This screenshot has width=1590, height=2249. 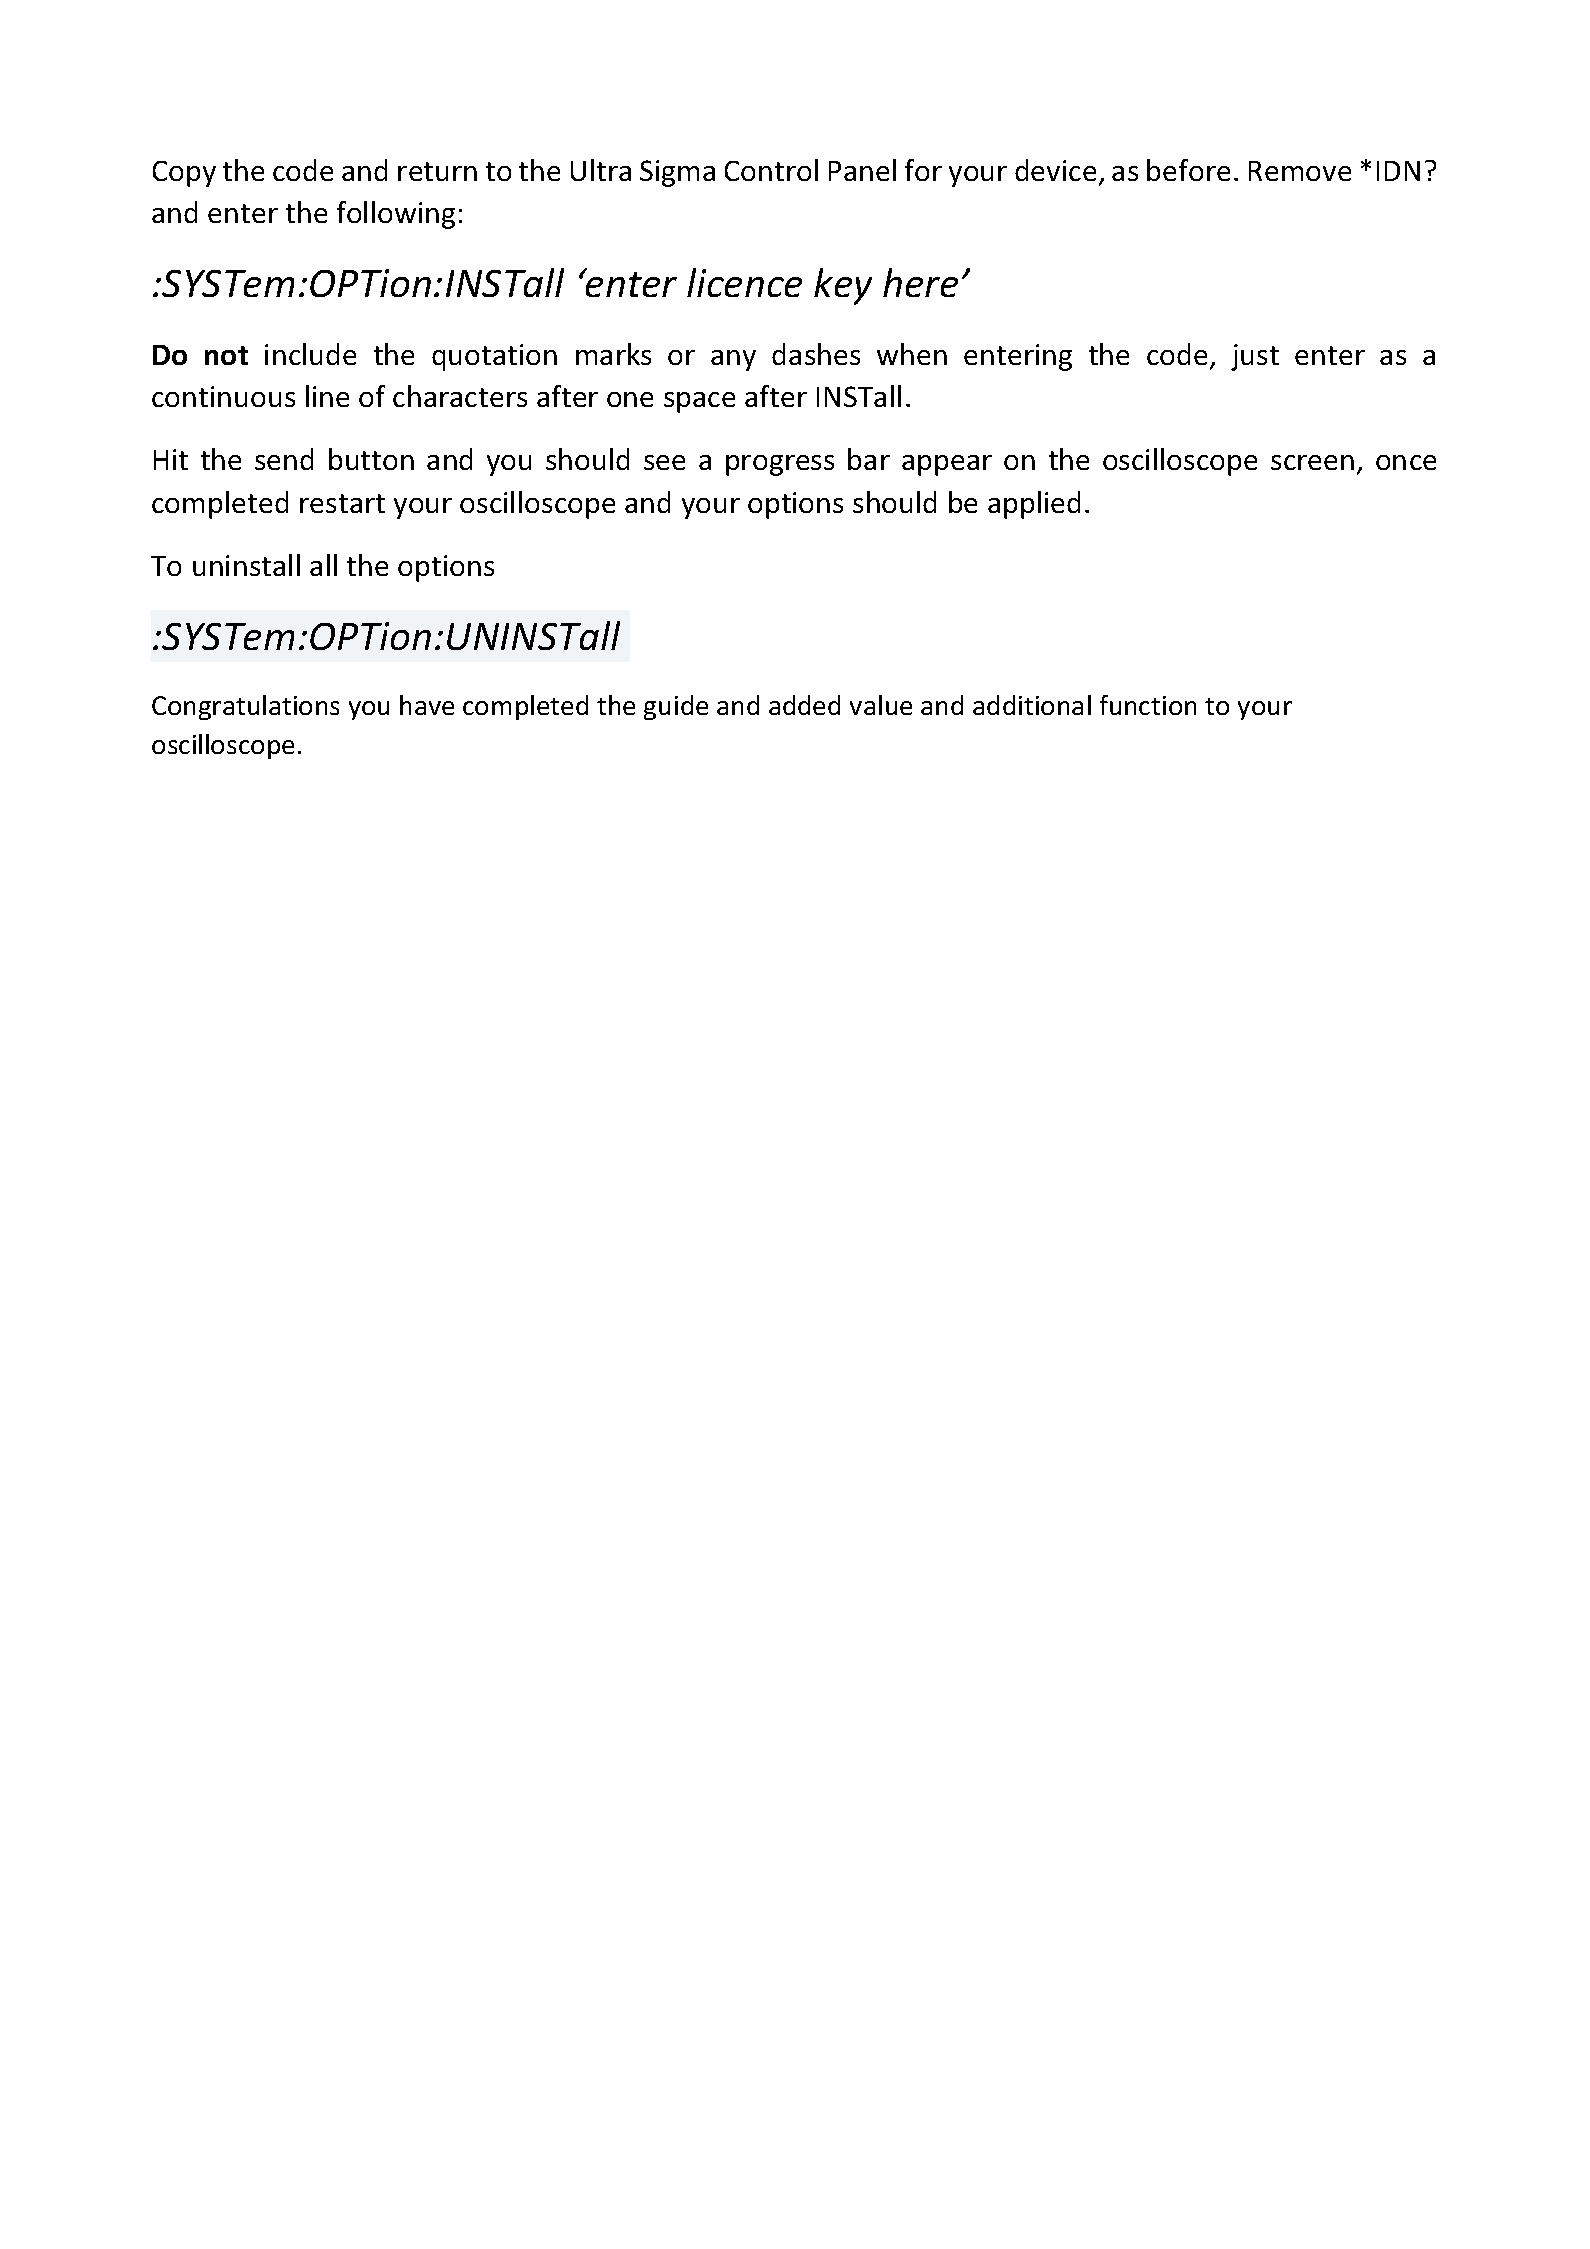 What do you see at coordinates (245, 707) in the screenshot?
I see `Congratulations` at bounding box center [245, 707].
